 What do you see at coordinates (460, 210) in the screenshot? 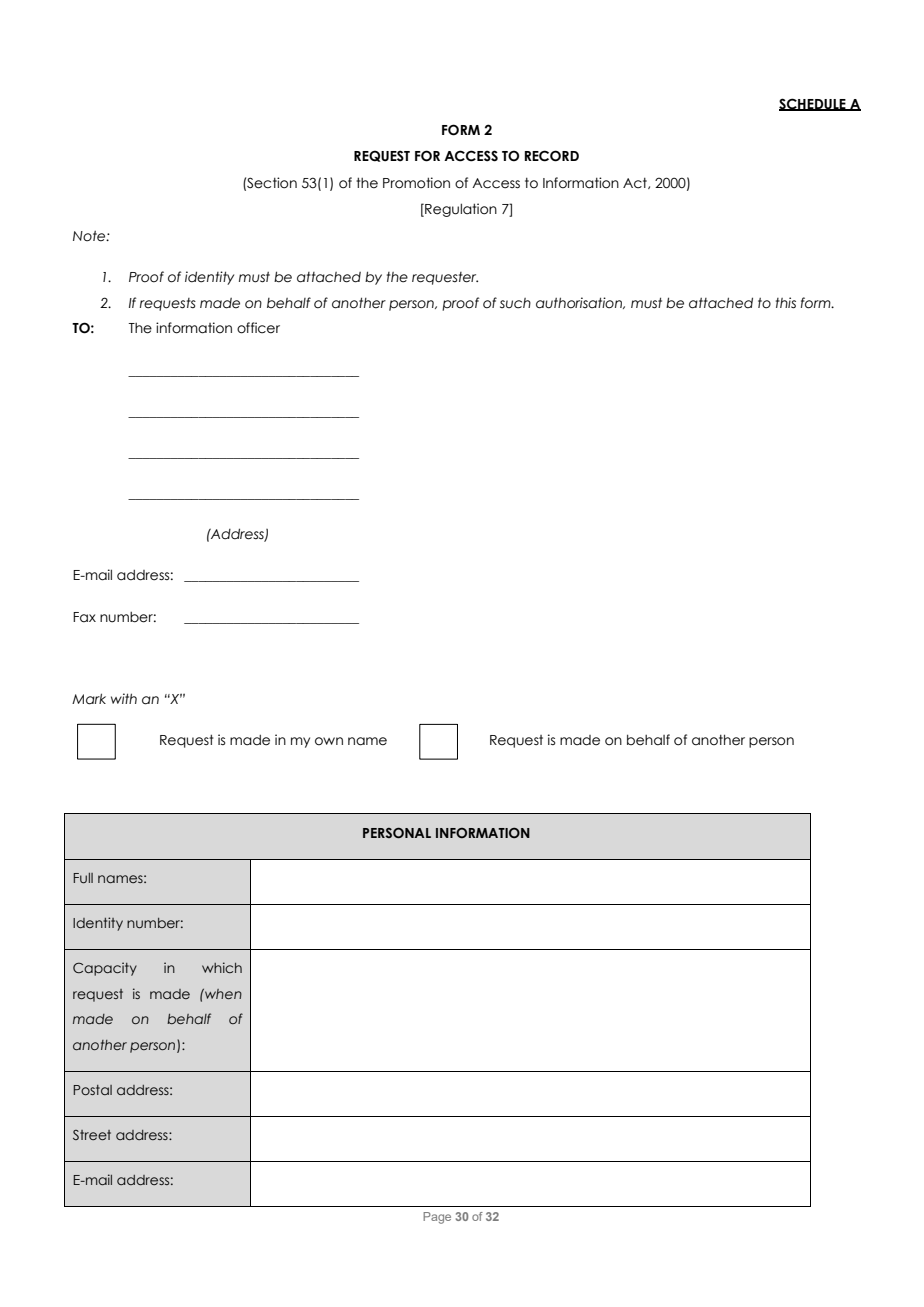
I see `Regulation` at bounding box center [460, 210].
